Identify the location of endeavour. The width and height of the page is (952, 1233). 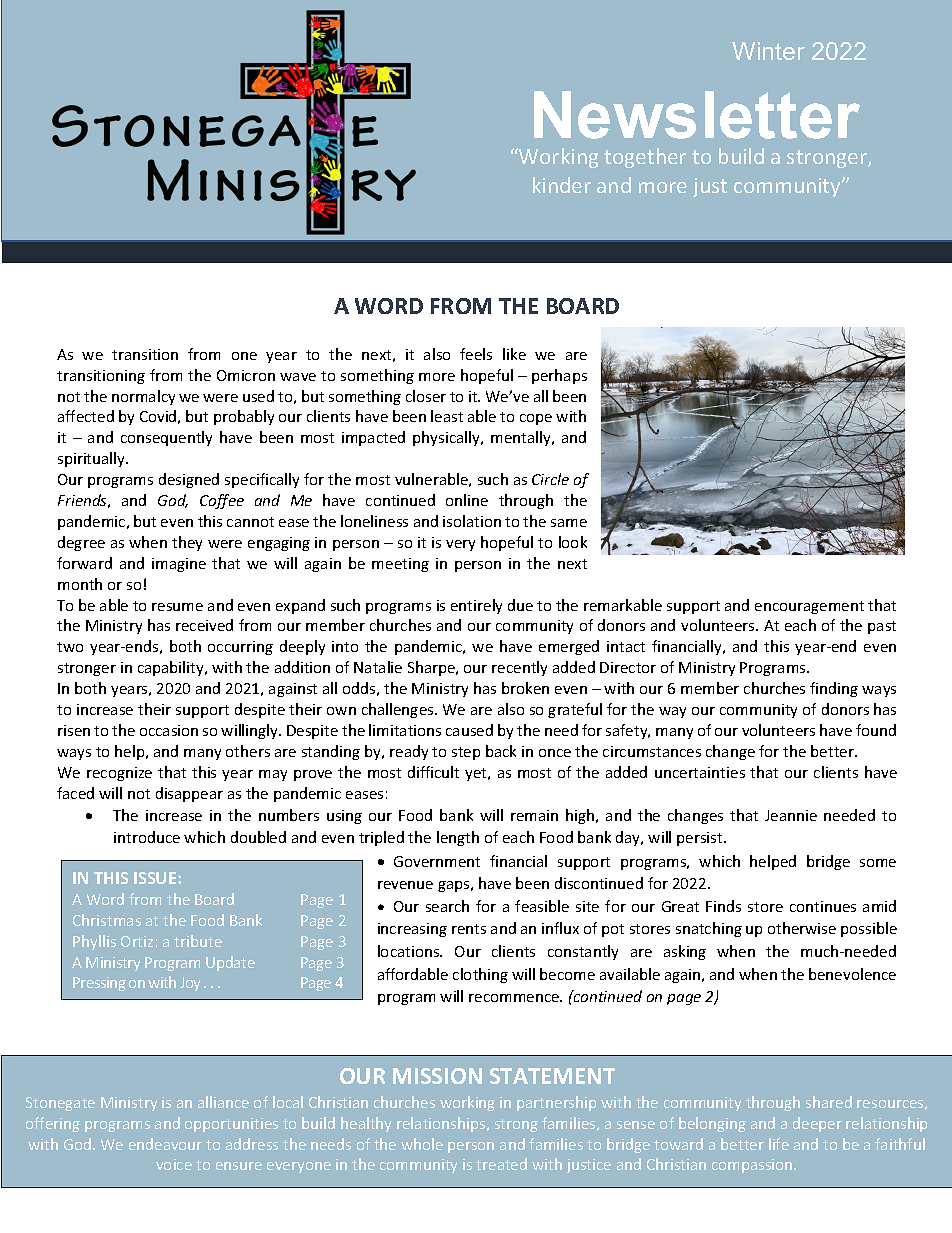
(165, 1144).
